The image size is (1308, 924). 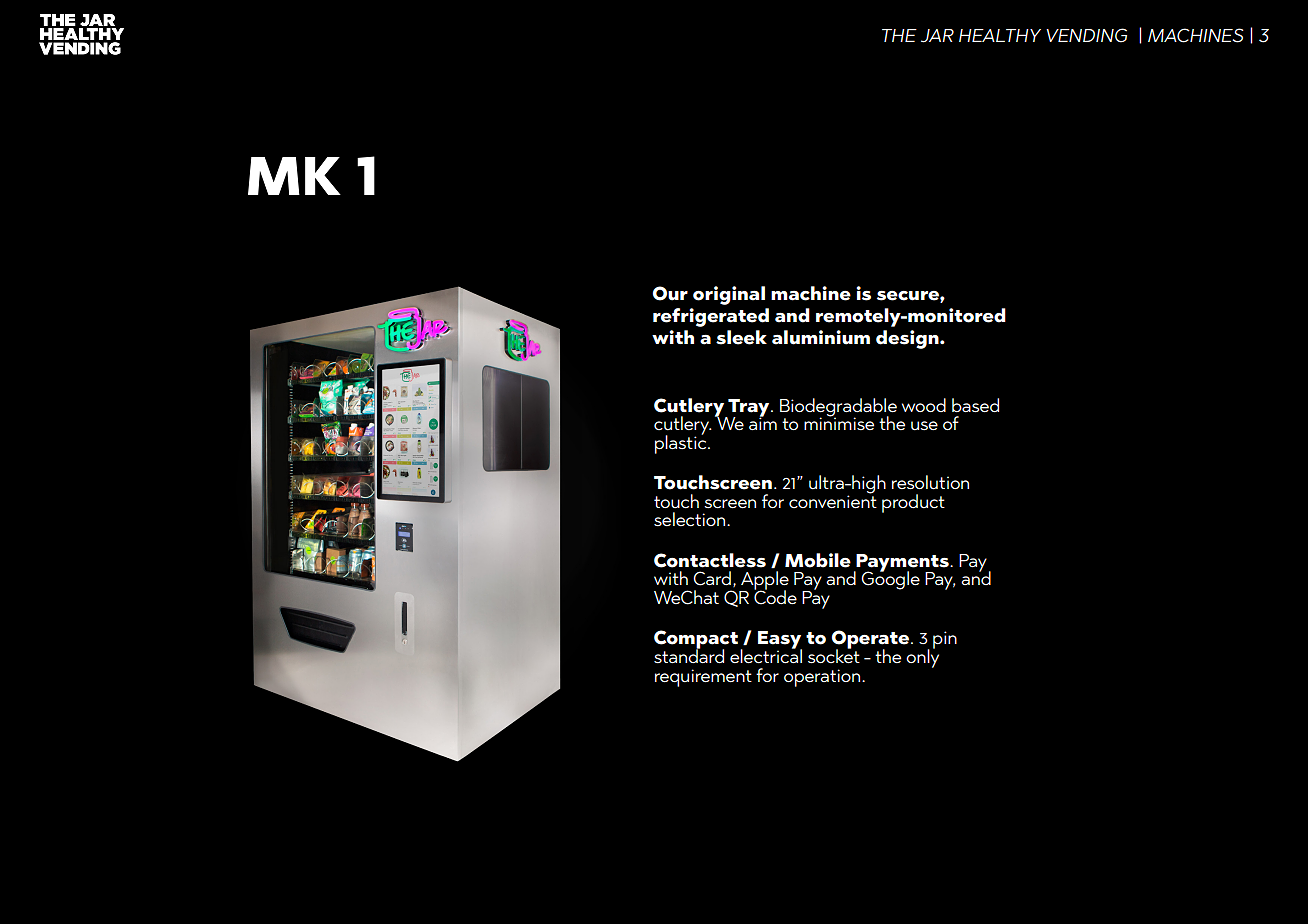 What do you see at coordinates (870, 640) in the screenshot?
I see `Operate` at bounding box center [870, 640].
